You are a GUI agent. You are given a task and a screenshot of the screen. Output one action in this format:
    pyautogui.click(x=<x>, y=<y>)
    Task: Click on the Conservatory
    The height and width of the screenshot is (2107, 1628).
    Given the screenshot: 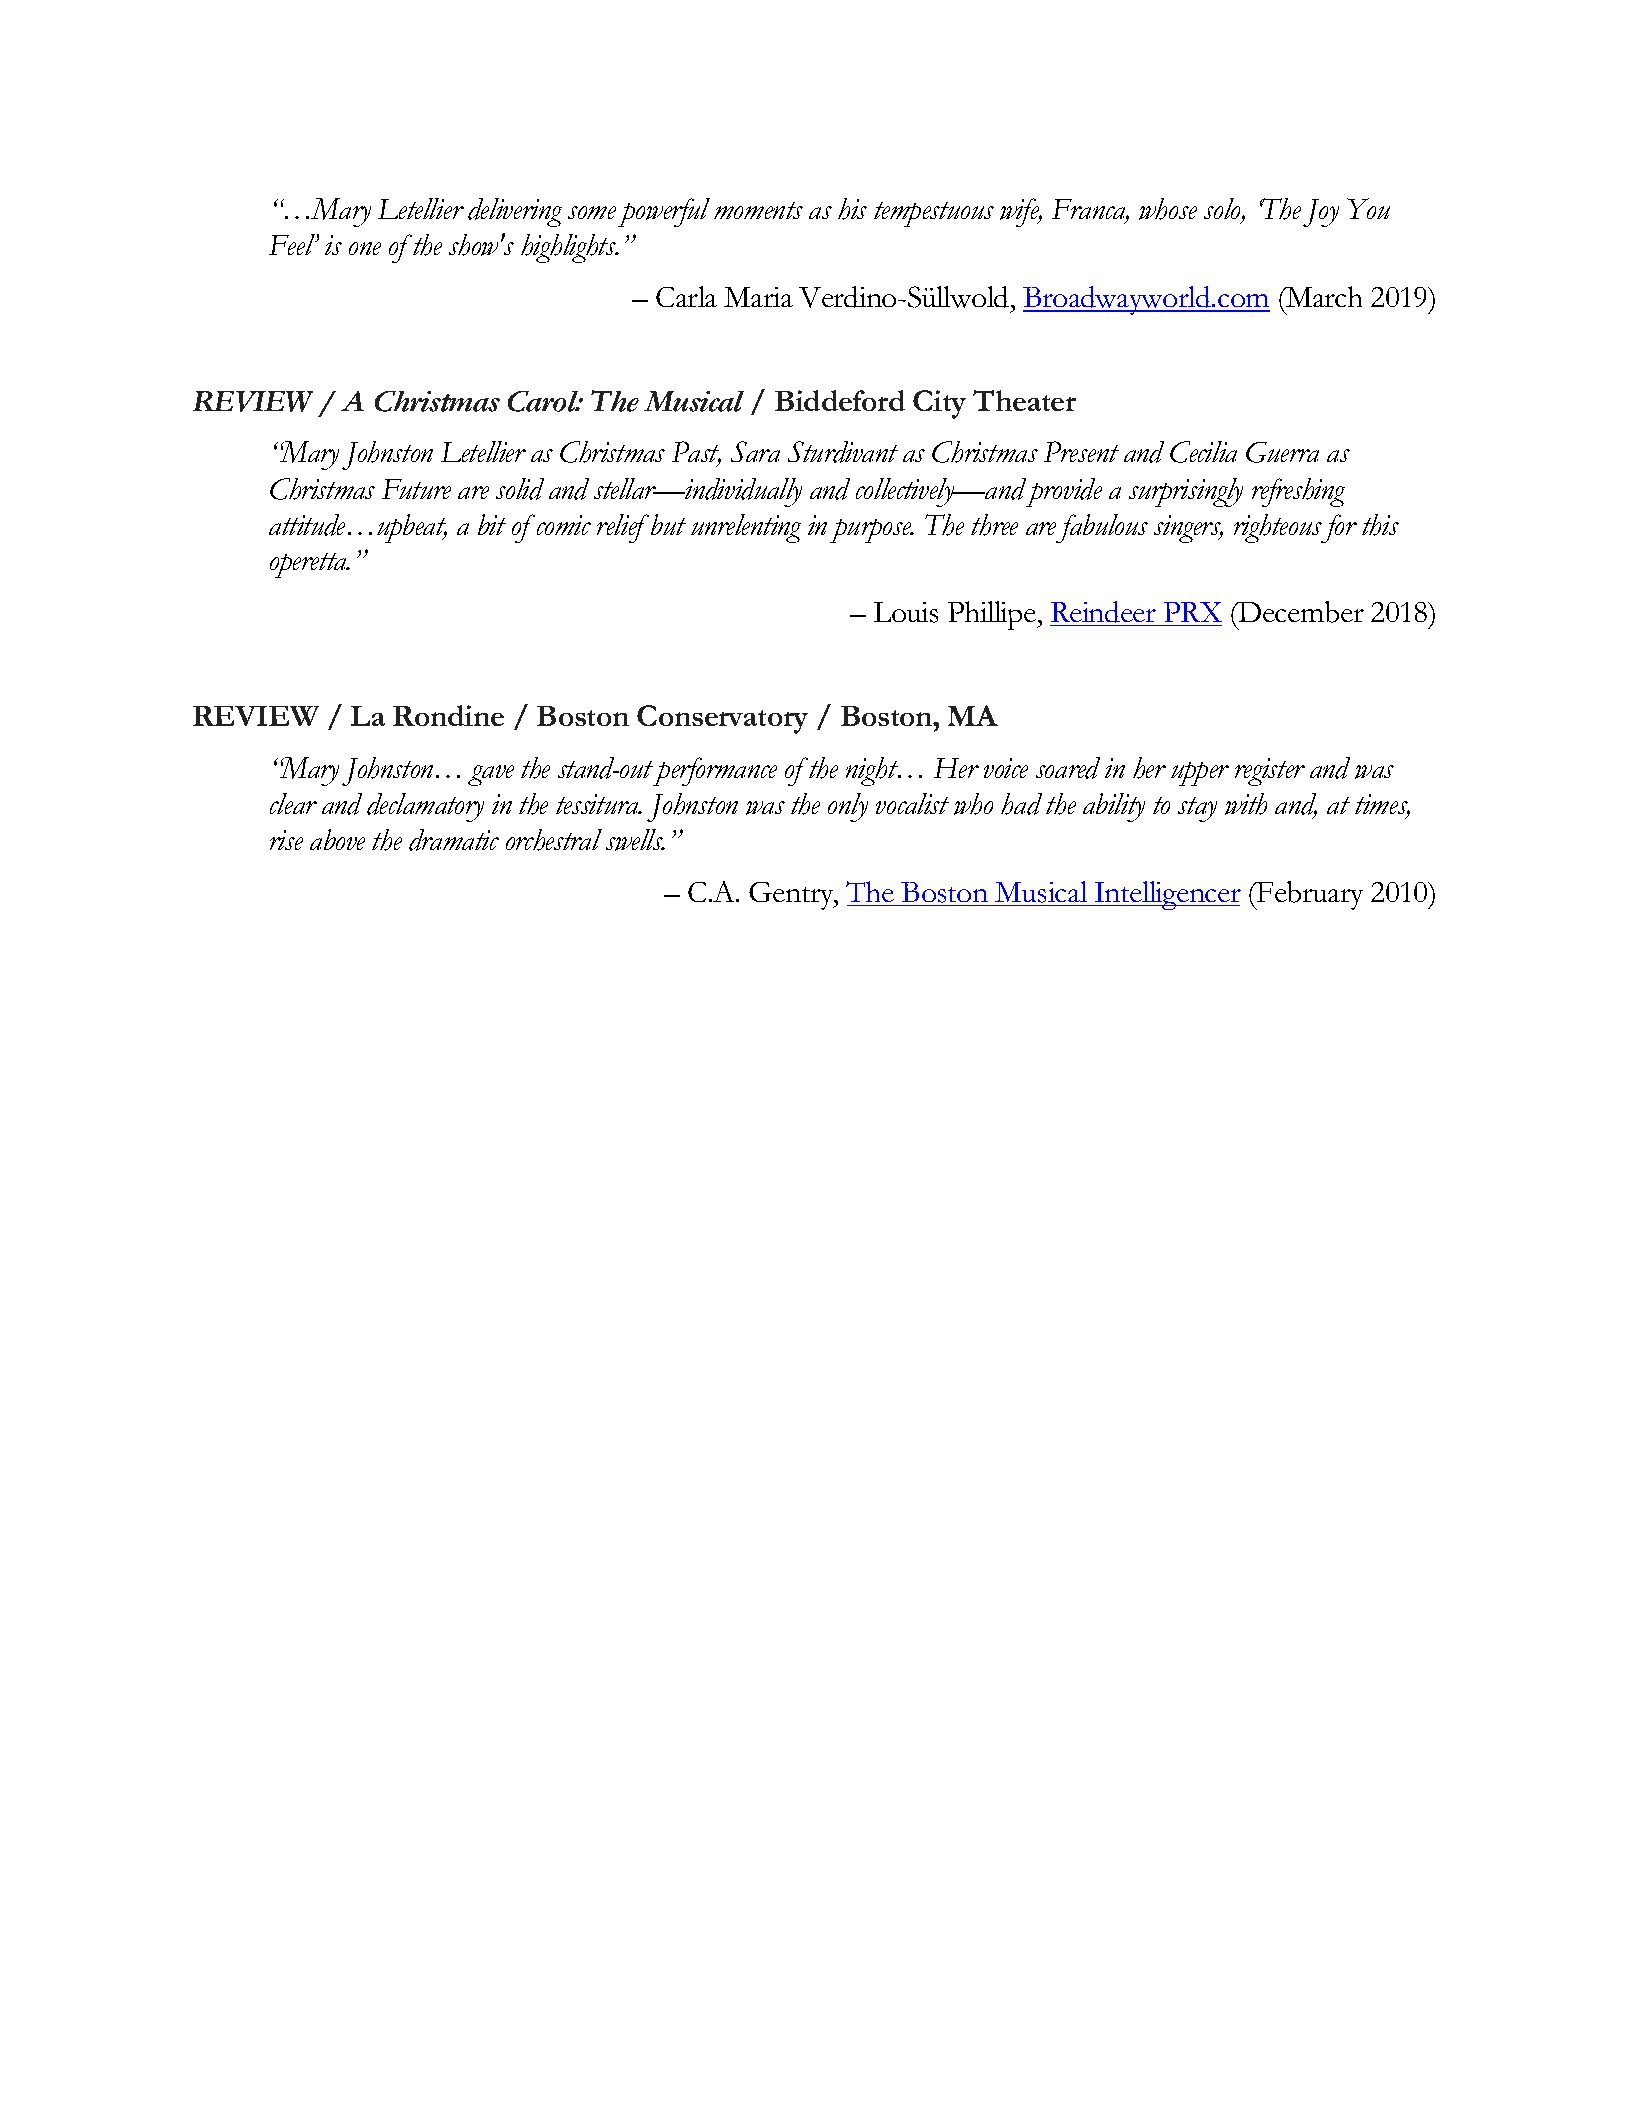 What is the action you would take?
    pyautogui.click(x=722, y=719)
